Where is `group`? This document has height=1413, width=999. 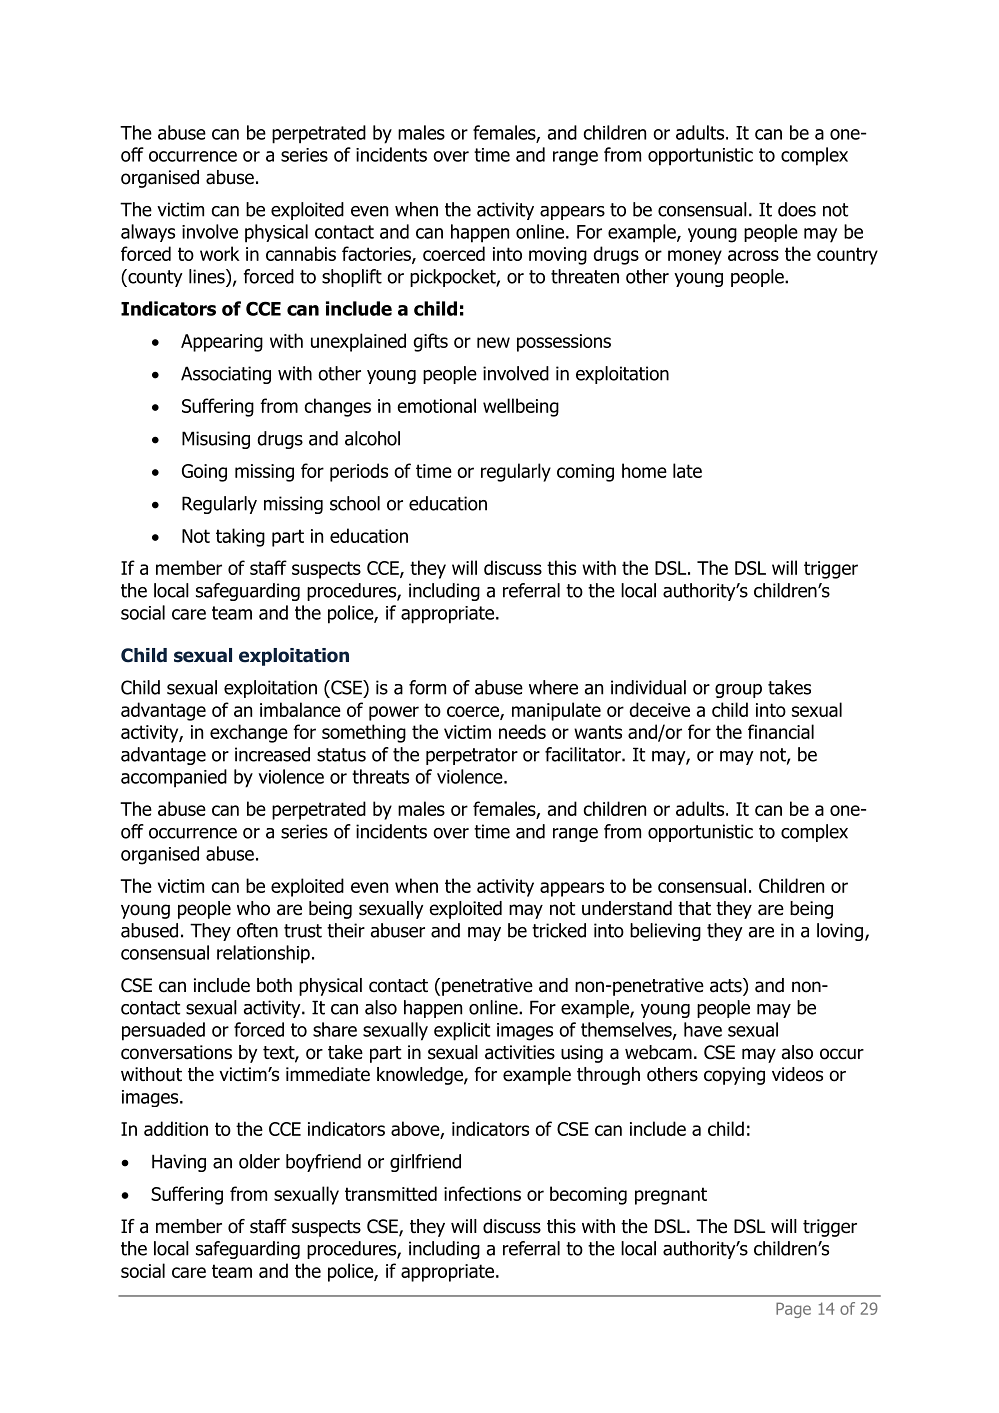
group is located at coordinates (738, 691).
